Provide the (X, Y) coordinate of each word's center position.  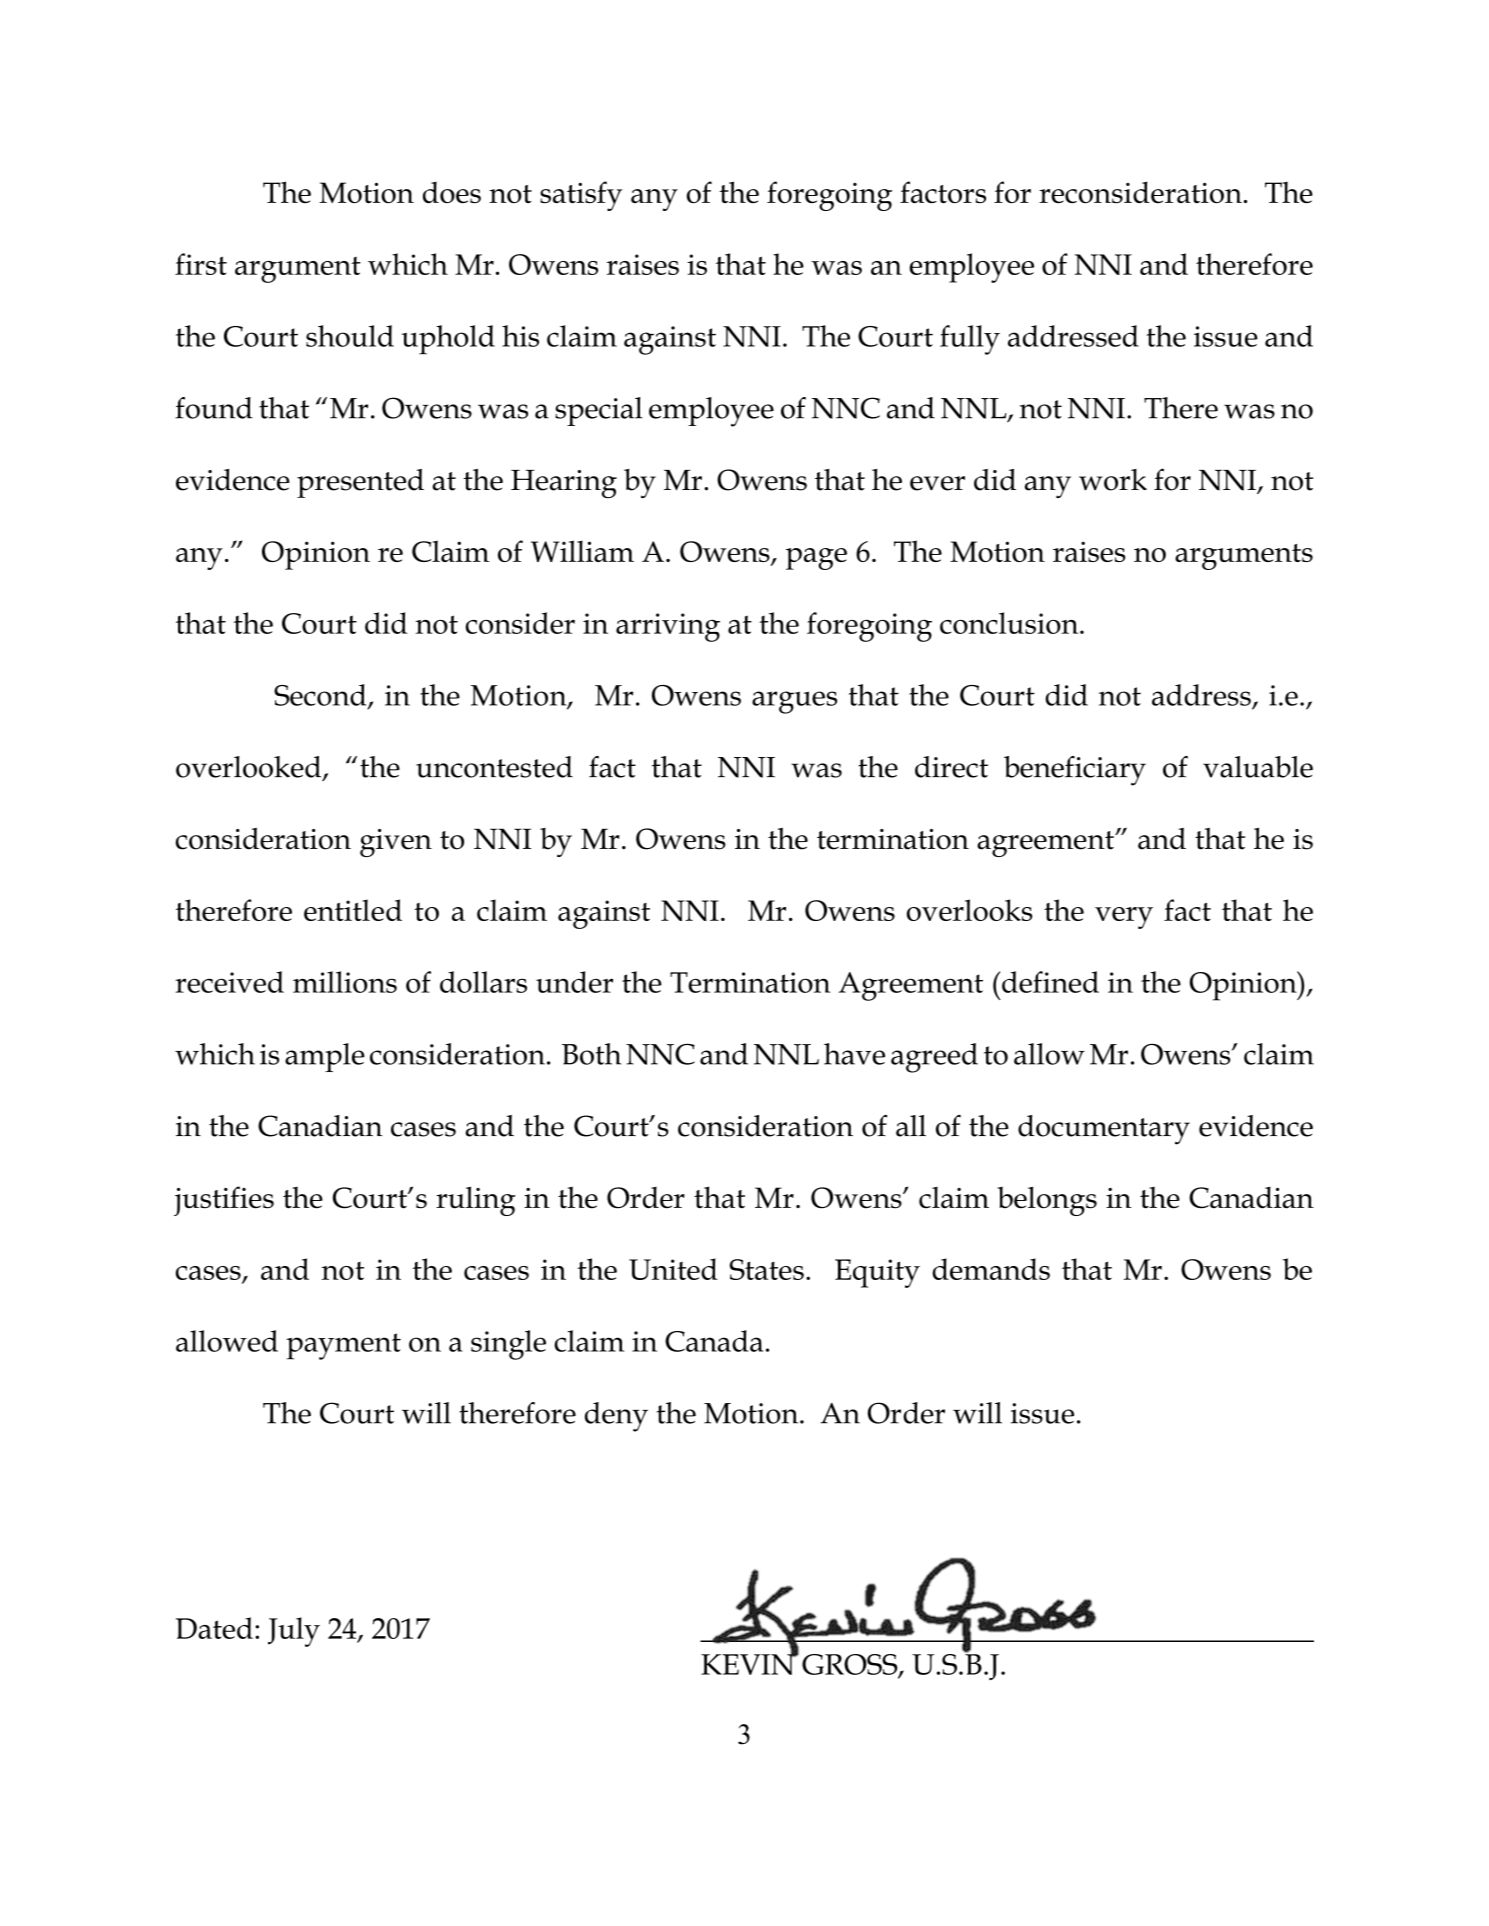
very (1124, 918)
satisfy (581, 196)
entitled (353, 910)
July (294, 1632)
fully (970, 340)
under (574, 982)
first (201, 264)
